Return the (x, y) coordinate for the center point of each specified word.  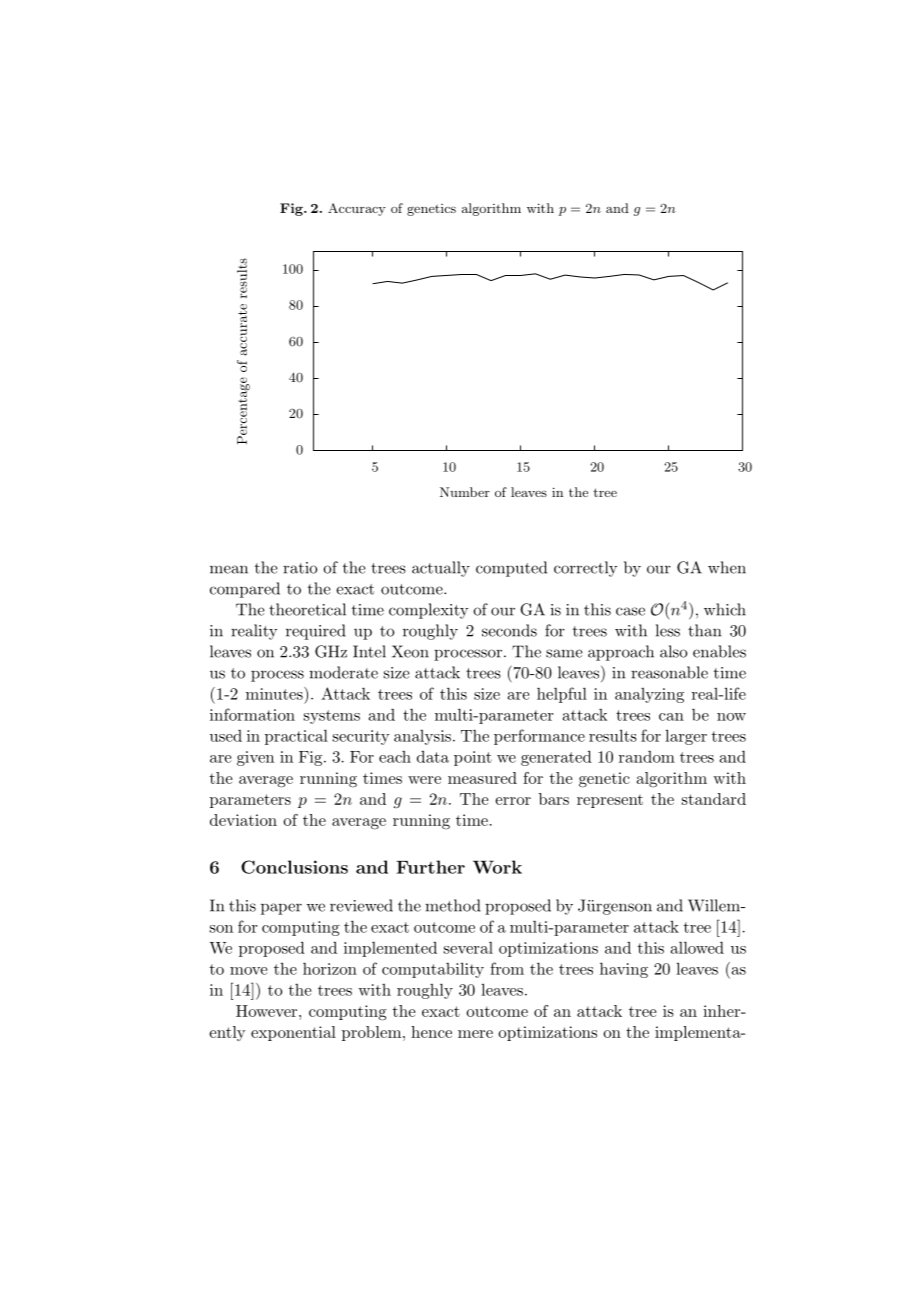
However (268, 1011)
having (624, 970)
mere (475, 1034)
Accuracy (357, 209)
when (727, 567)
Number (465, 492)
